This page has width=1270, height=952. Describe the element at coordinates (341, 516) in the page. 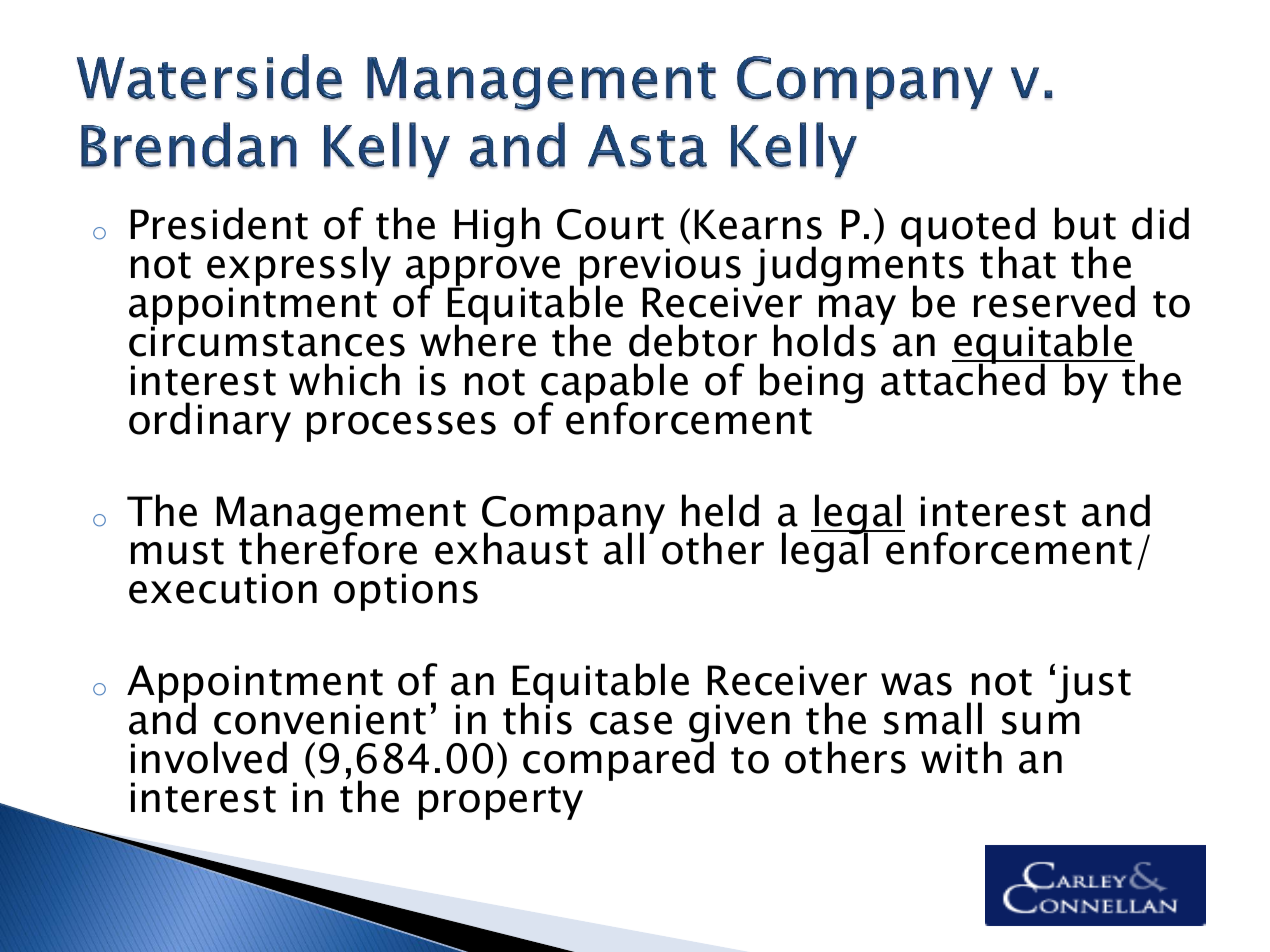

I see `Management` at that location.
